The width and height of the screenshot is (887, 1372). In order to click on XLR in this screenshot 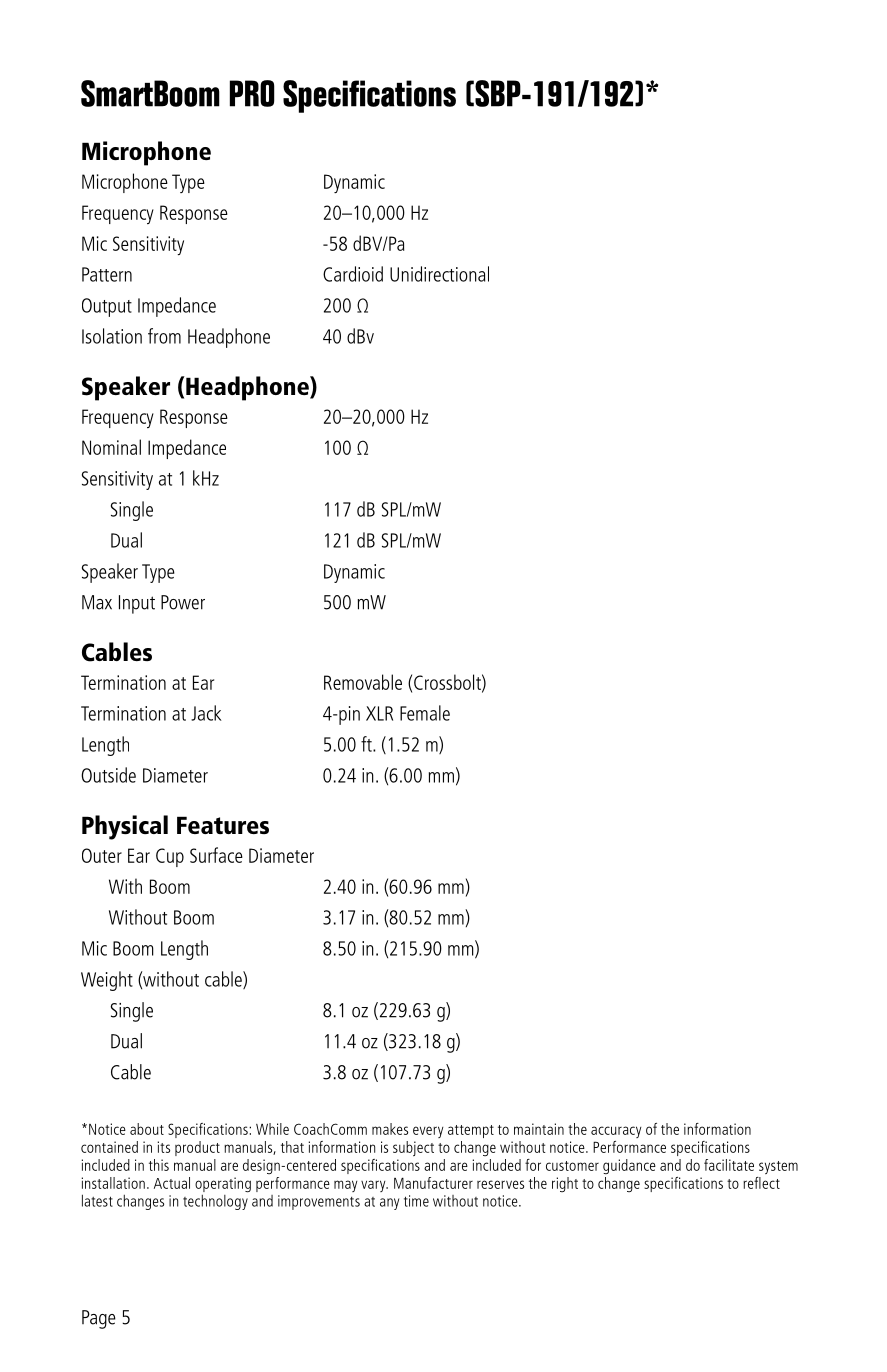, I will do `click(379, 713)`.
